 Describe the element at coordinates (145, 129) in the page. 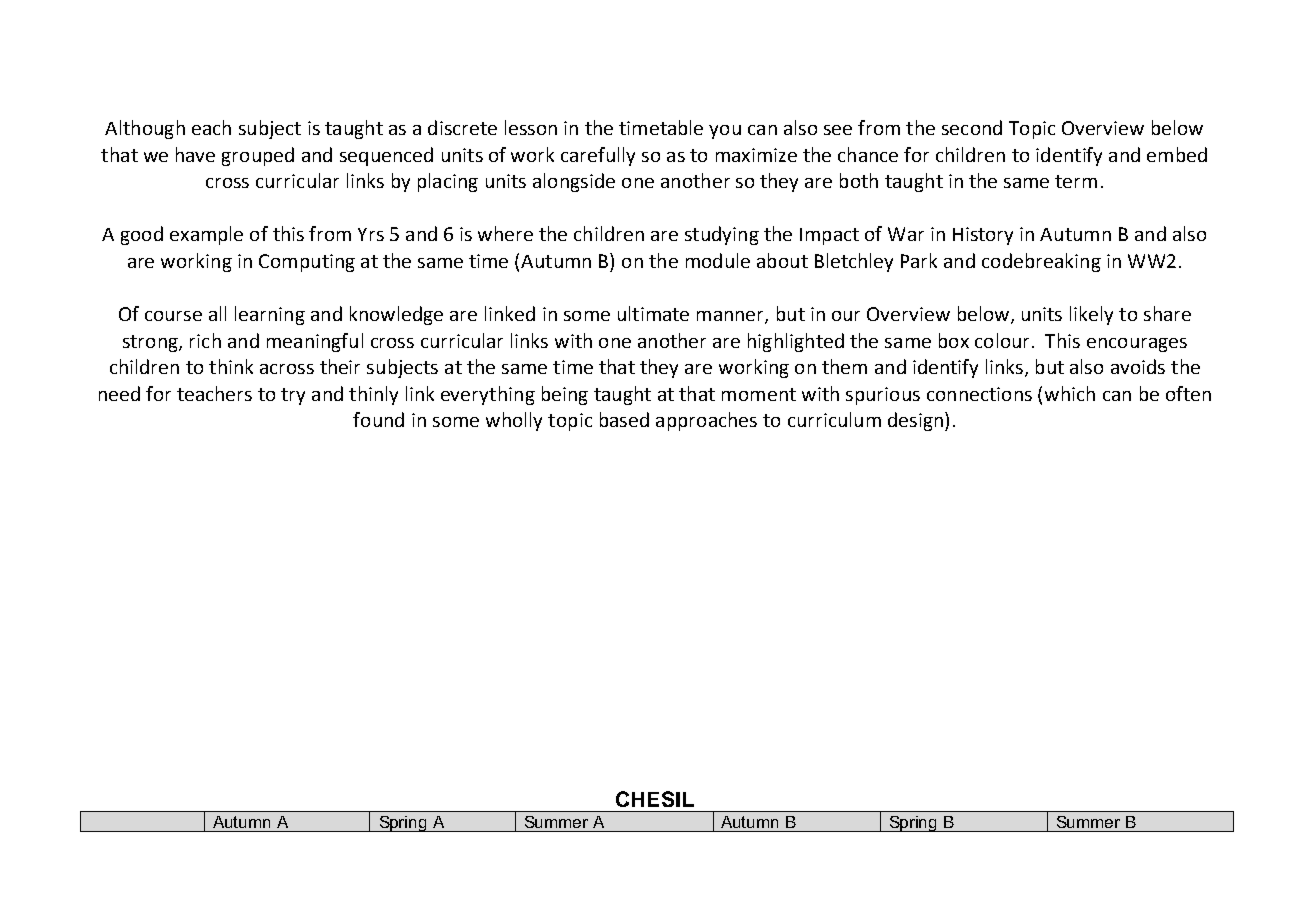

I see `Although` at that location.
